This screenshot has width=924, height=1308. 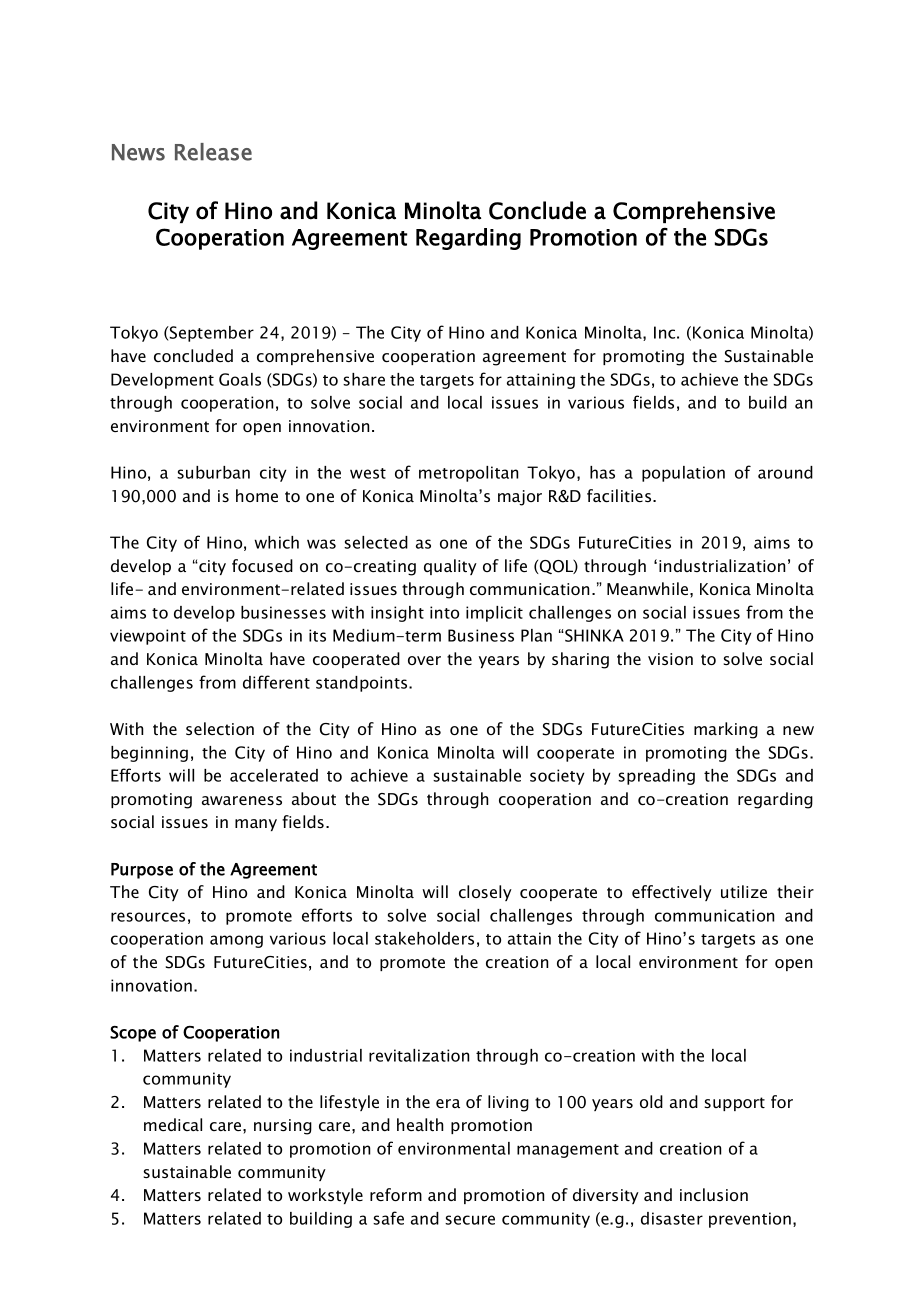 What do you see at coordinates (213, 472) in the screenshot?
I see `suburban` at bounding box center [213, 472].
